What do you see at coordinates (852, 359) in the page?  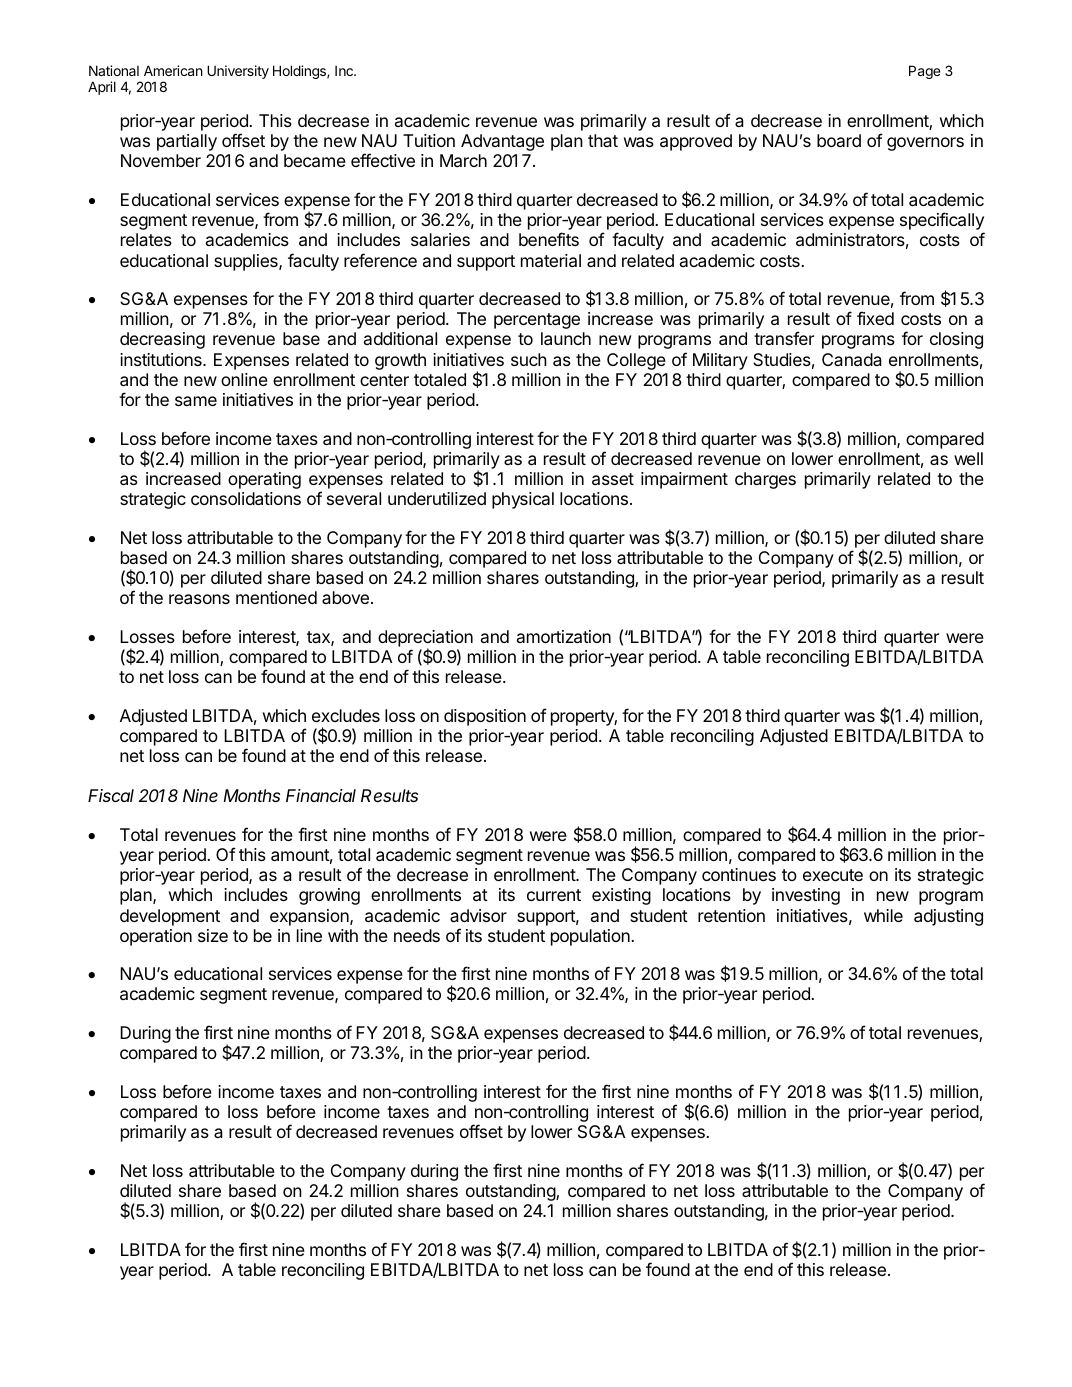 I see `Canada` at bounding box center [852, 359].
